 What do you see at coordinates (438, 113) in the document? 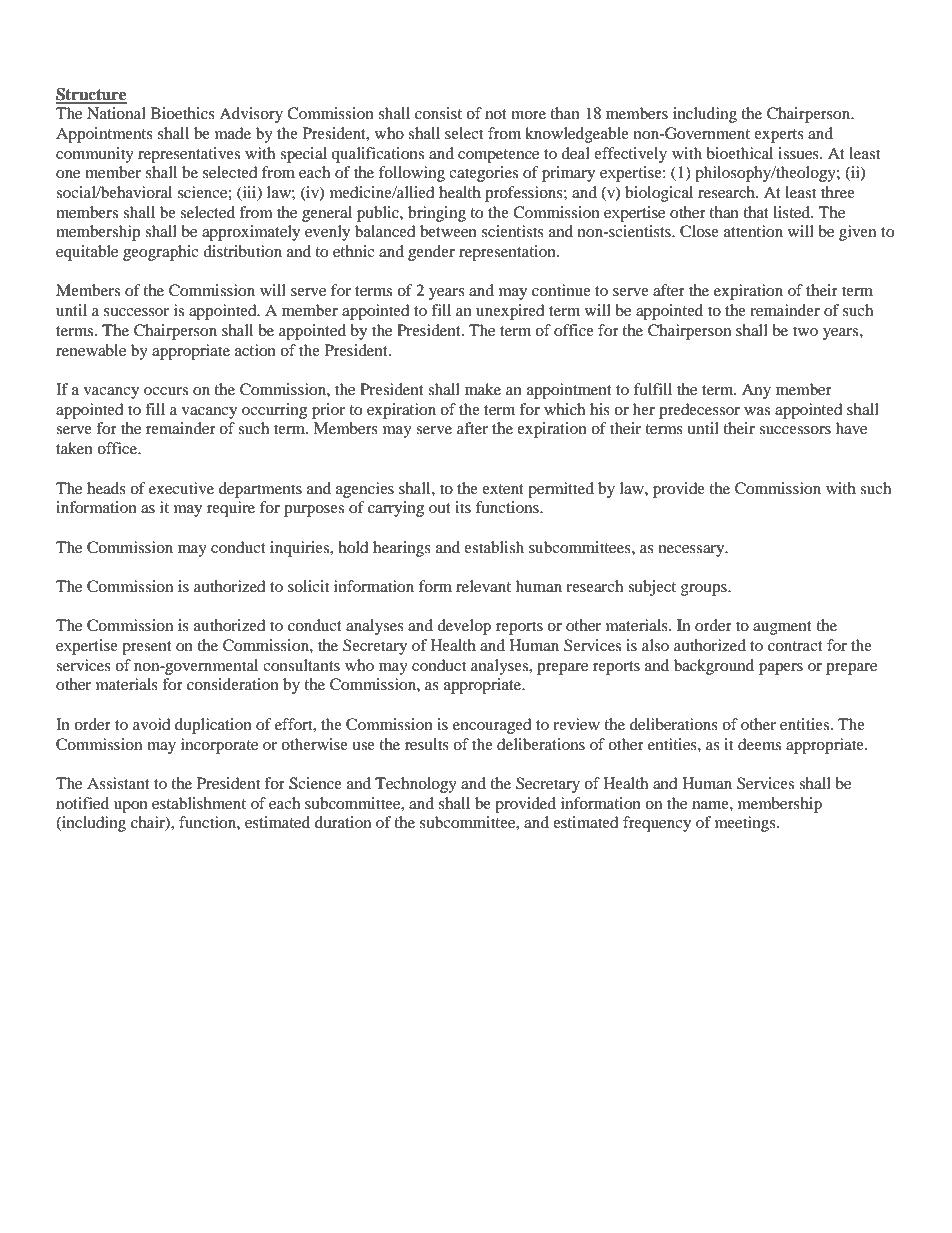
I see `consist` at bounding box center [438, 113].
